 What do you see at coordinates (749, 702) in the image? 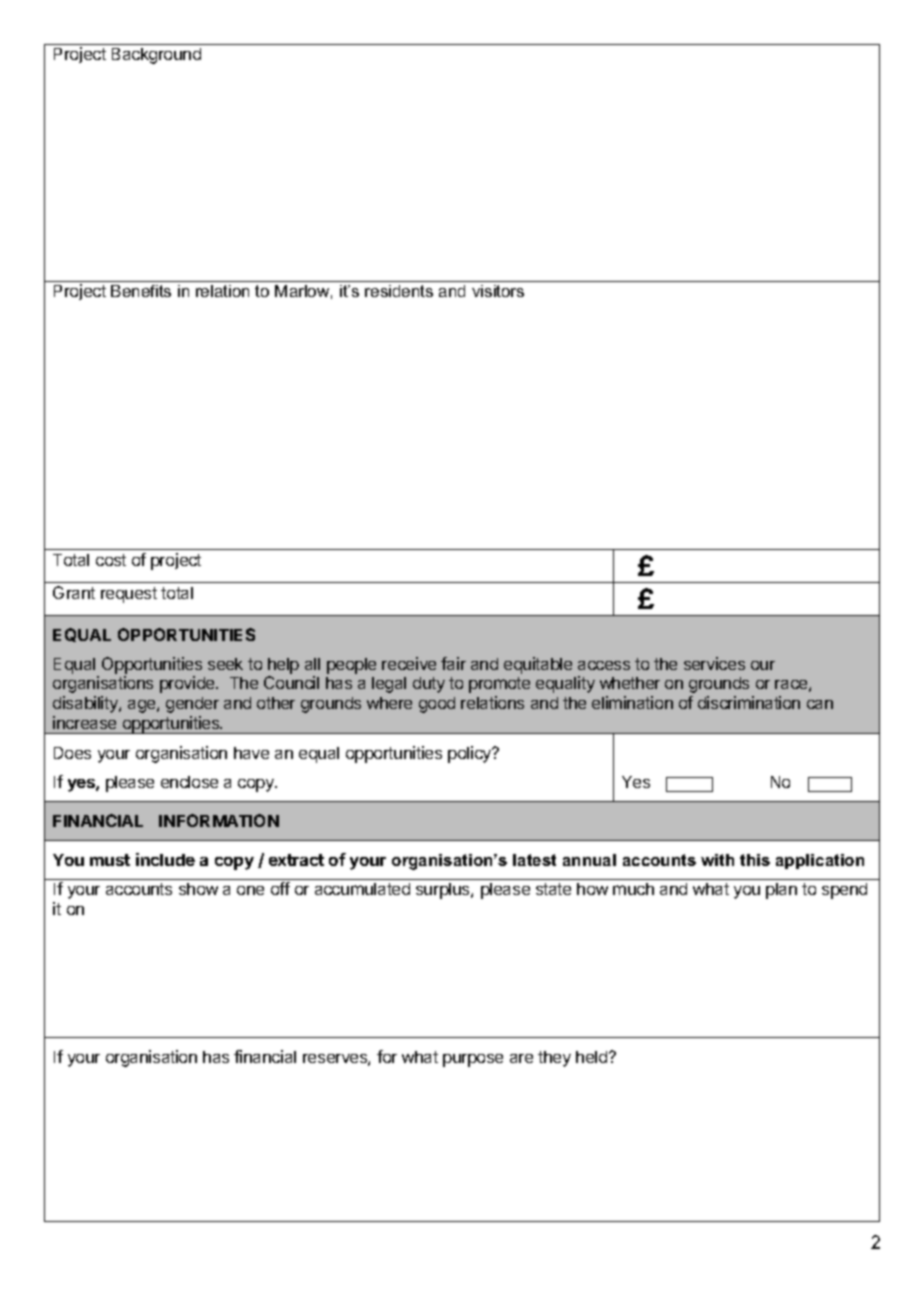
I see `discrimination` at bounding box center [749, 702].
